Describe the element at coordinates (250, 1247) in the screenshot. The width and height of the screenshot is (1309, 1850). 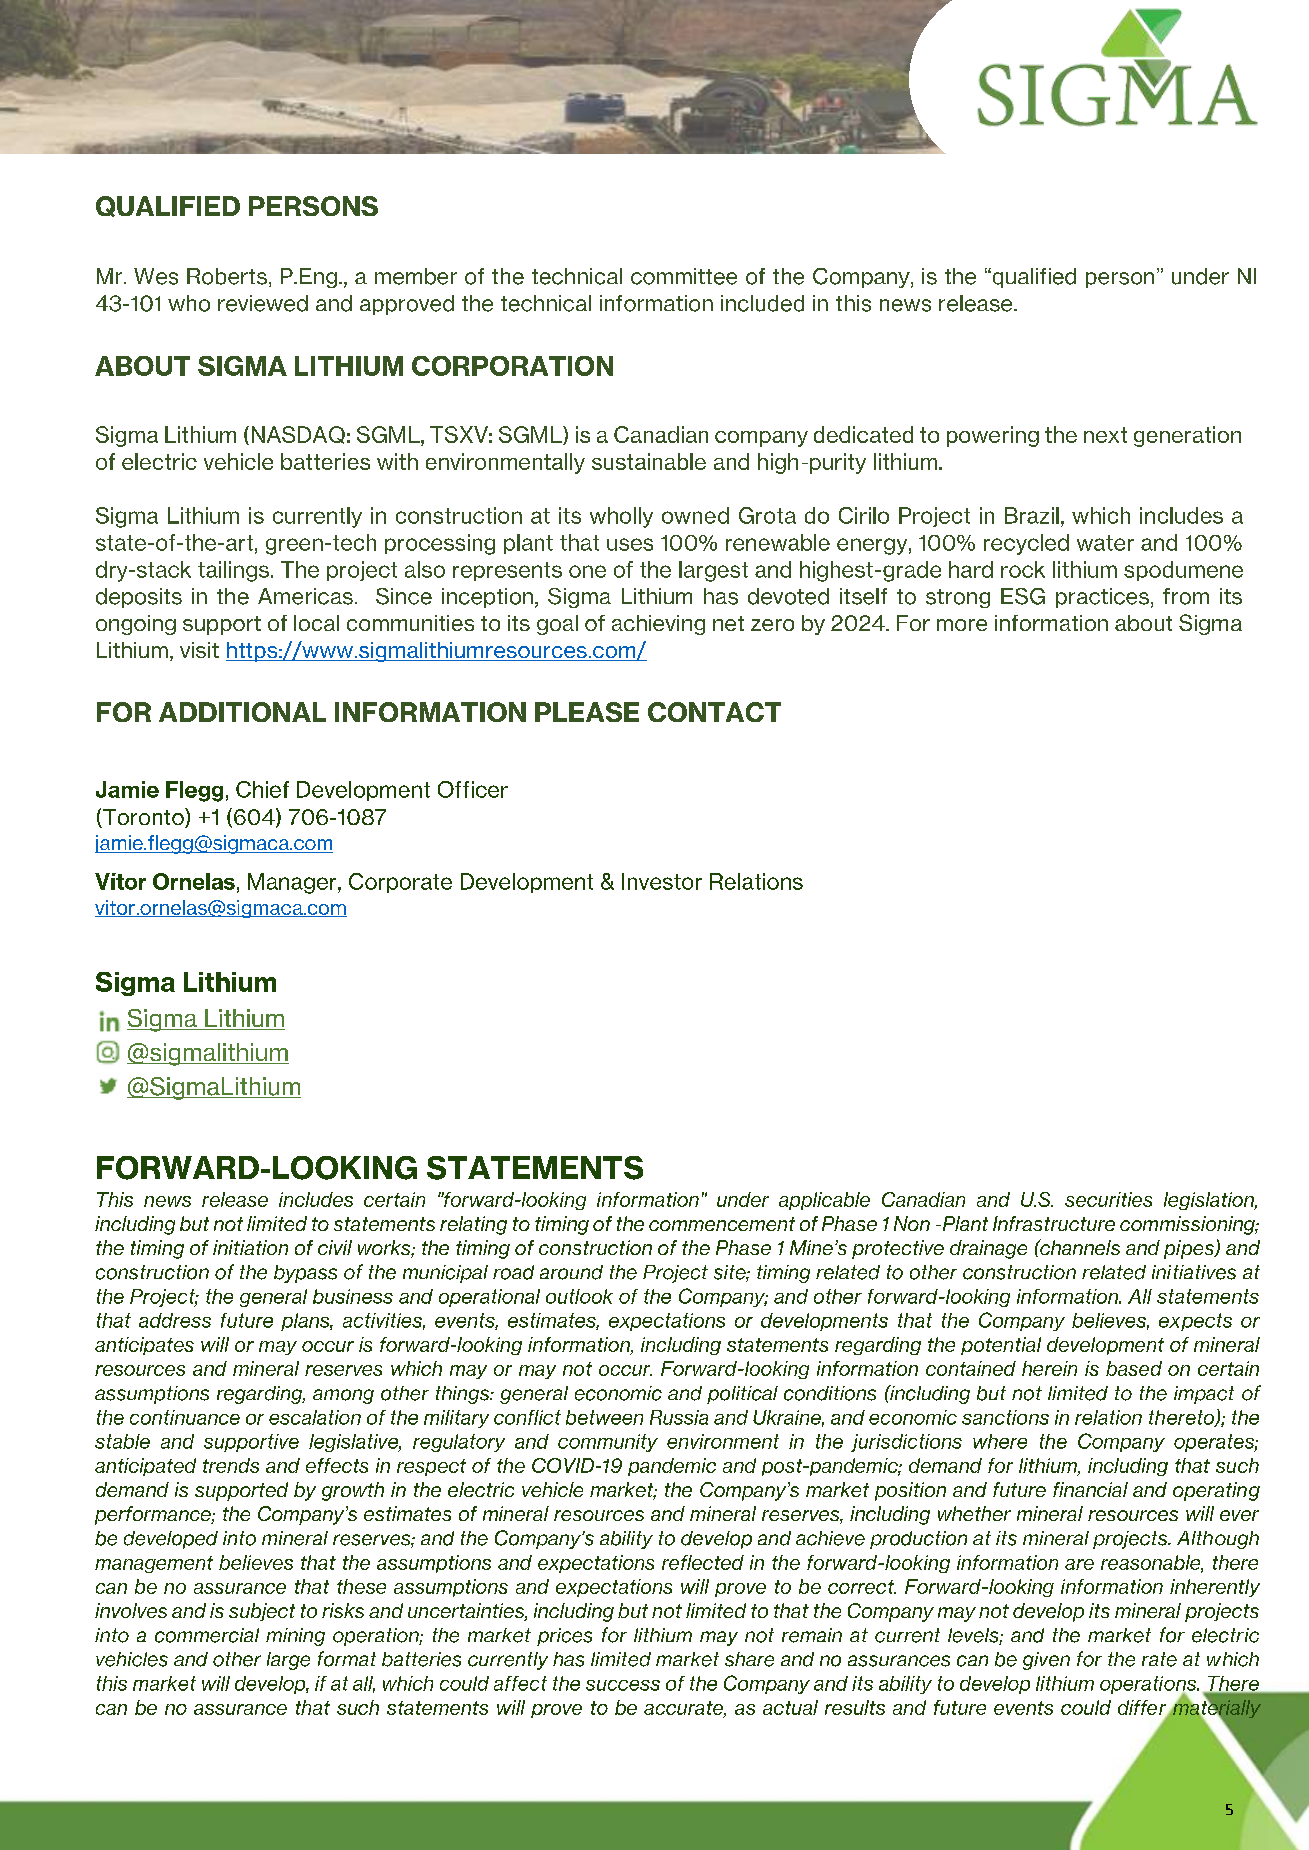
I see `initiation` at that location.
